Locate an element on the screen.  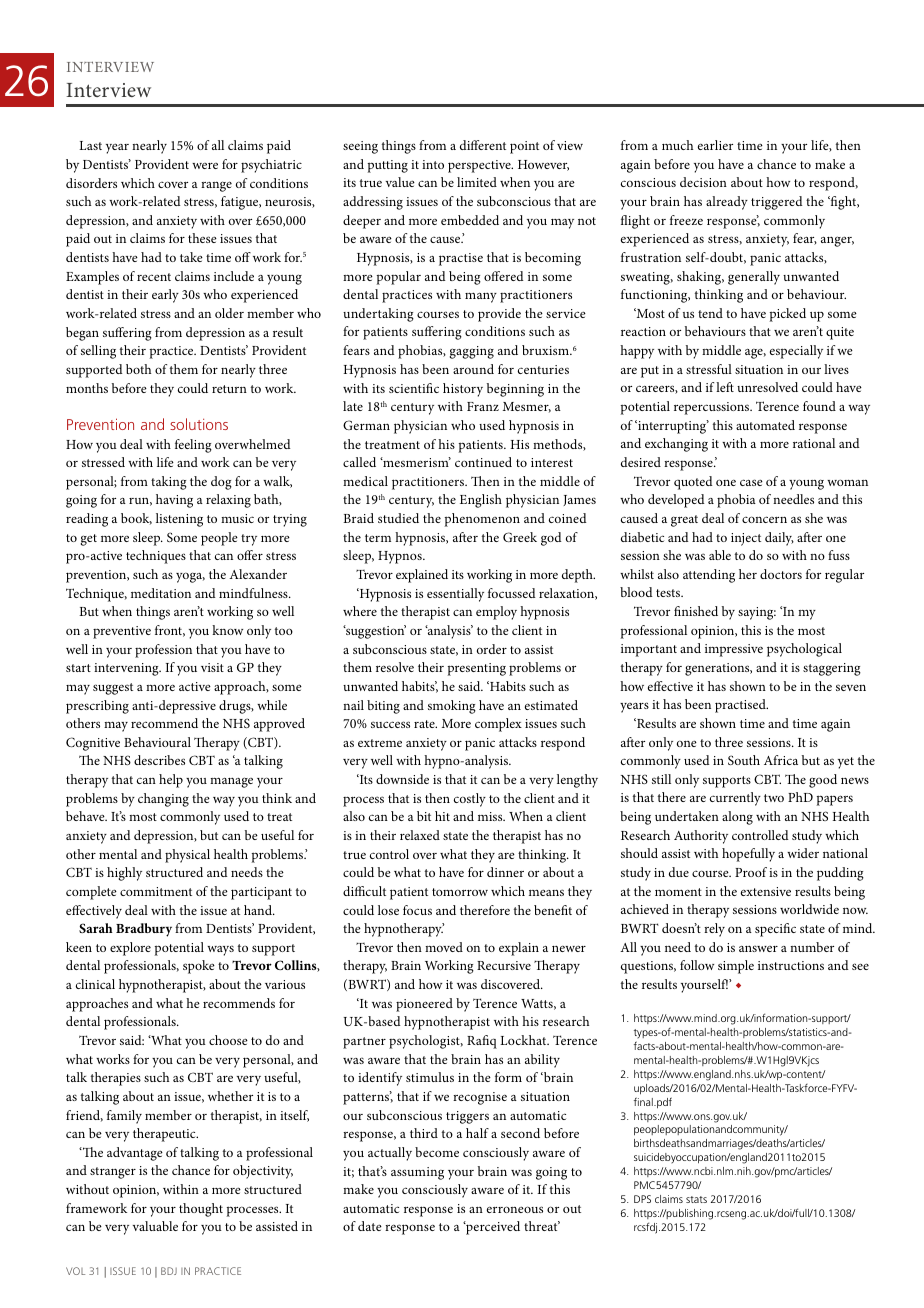
erroneous is located at coordinates (515, 1209).
